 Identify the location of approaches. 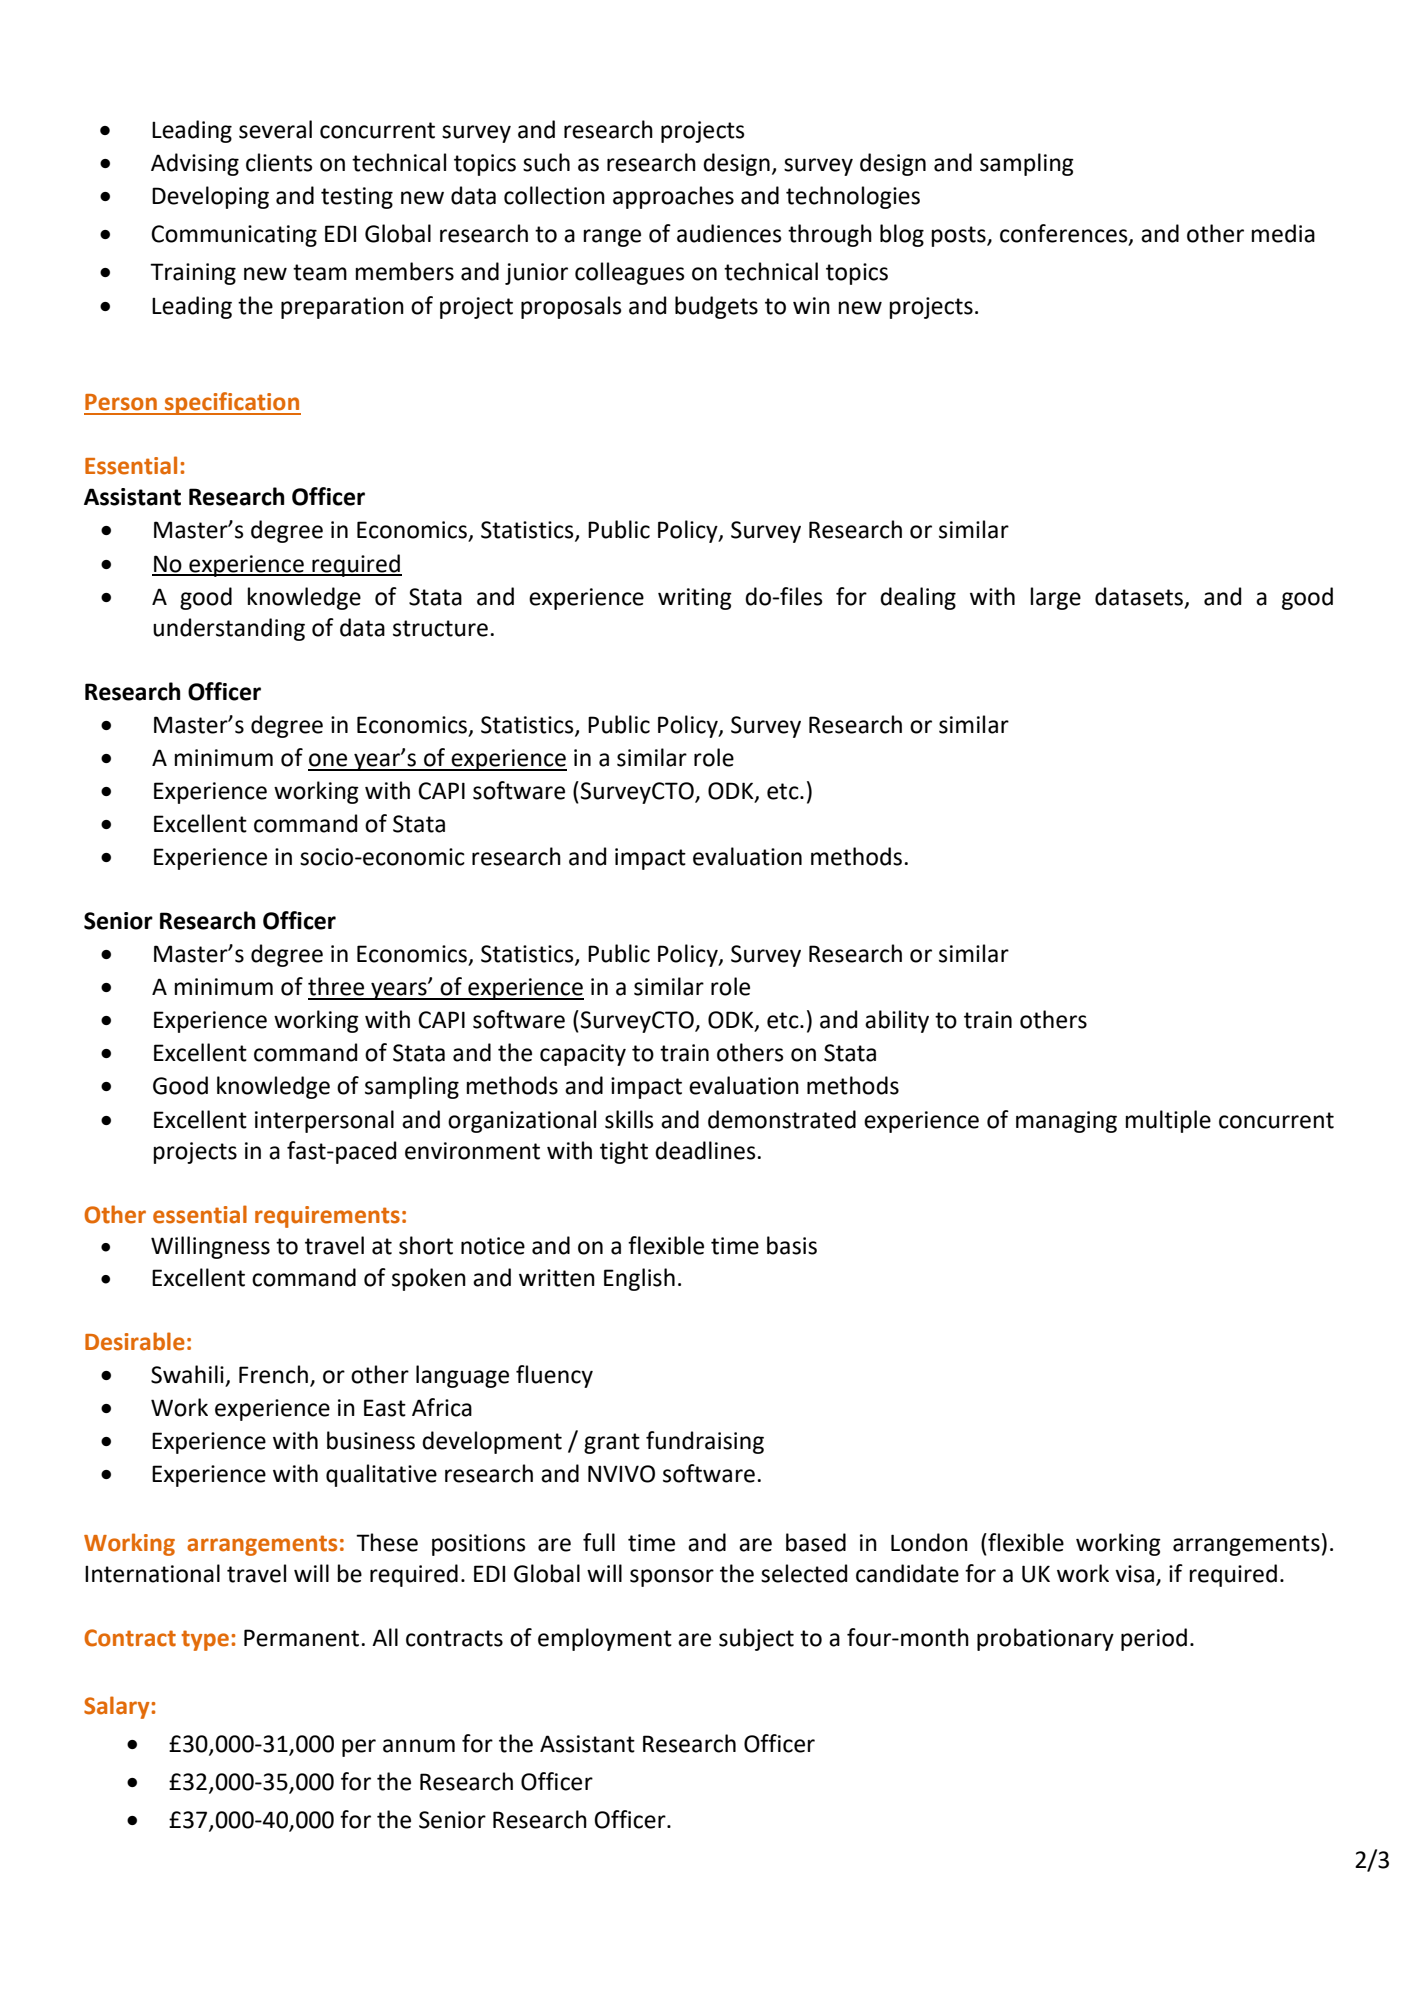
(673, 197).
